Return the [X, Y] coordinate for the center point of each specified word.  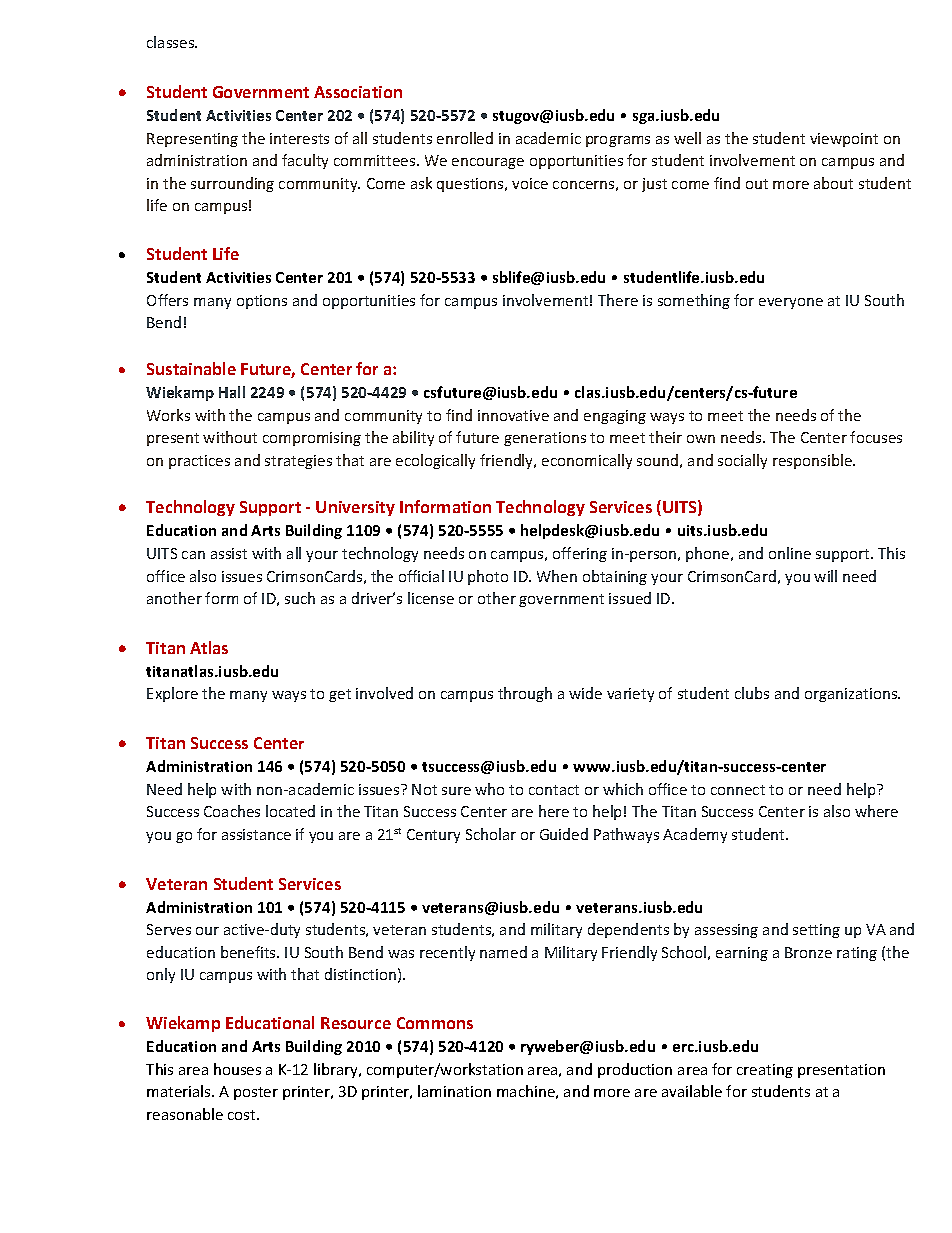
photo [488, 577]
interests [299, 138]
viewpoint [844, 140]
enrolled [465, 138]
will [825, 576]
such [300, 598]
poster [256, 1093]
